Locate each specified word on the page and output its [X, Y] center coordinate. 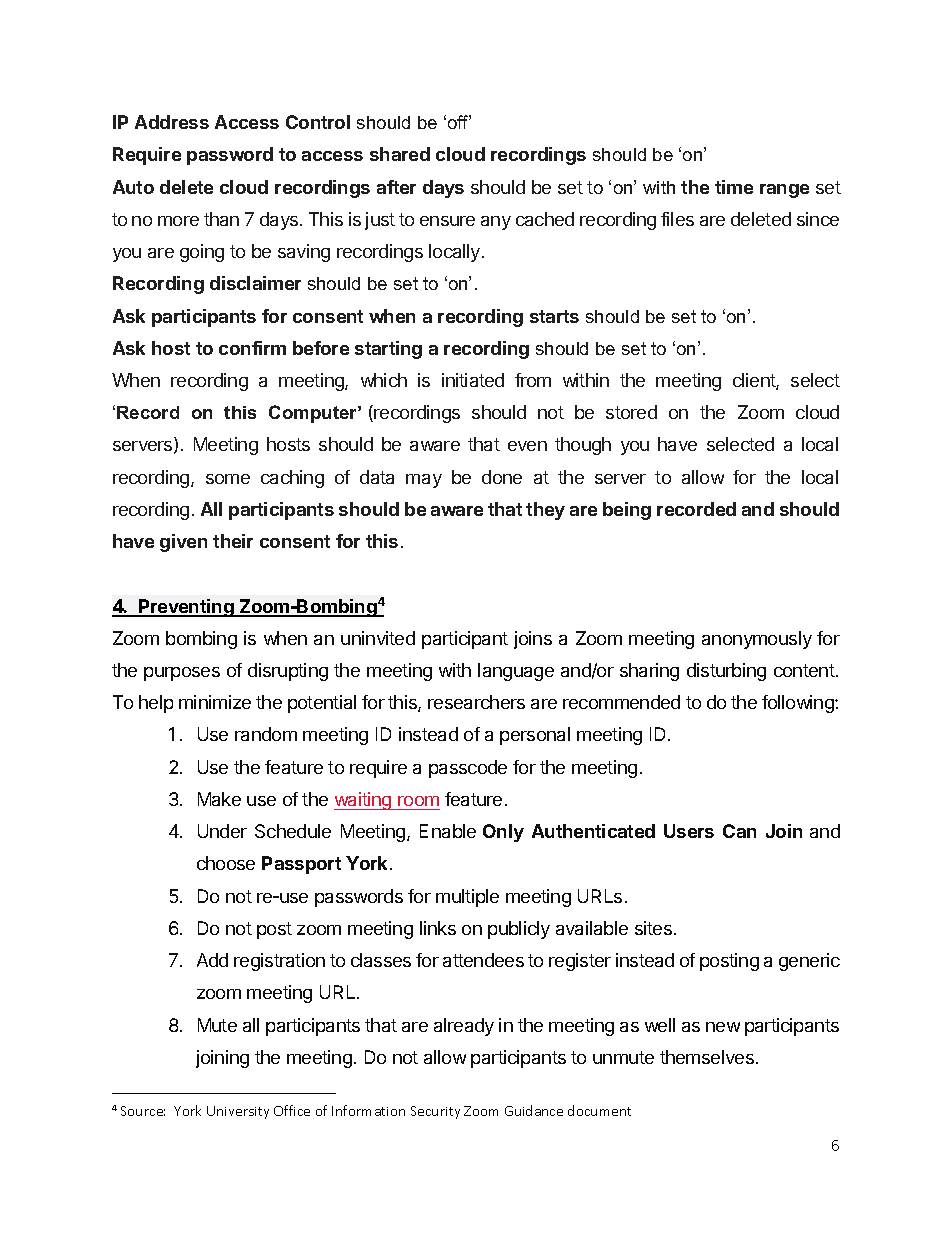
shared [400, 154]
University [238, 1112]
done [502, 477]
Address [172, 122]
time [734, 187]
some [228, 479]
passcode [468, 769]
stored [631, 412]
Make [219, 799]
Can [739, 831]
